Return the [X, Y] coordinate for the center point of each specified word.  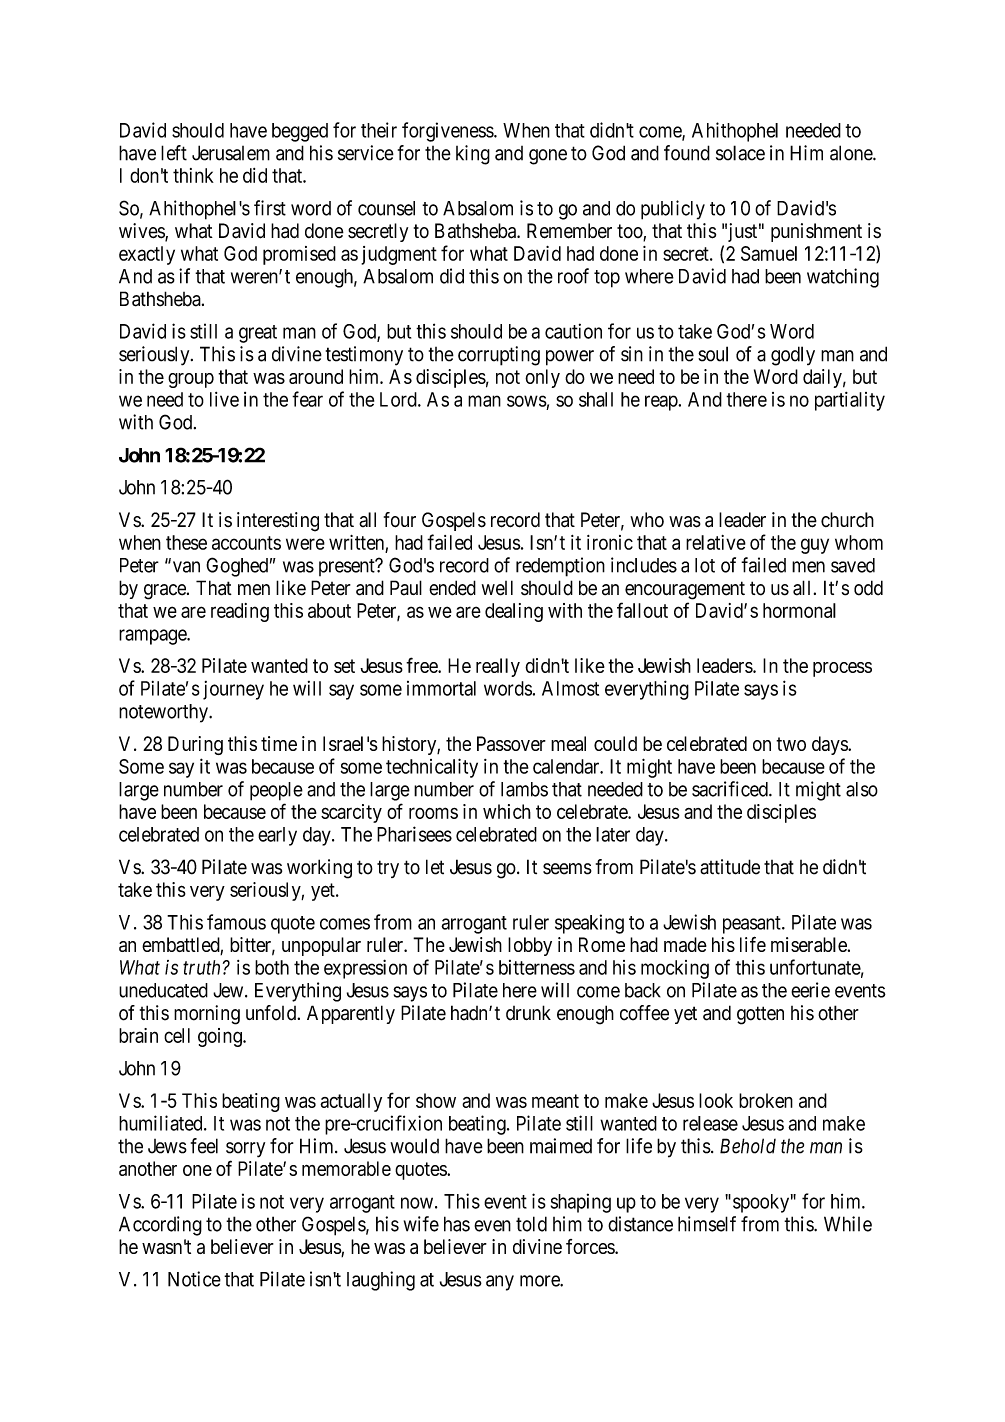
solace [740, 153]
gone [548, 157]
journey [233, 690]
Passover [511, 743]
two [791, 744]
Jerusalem [231, 153]
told [531, 1224]
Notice [194, 1279]
